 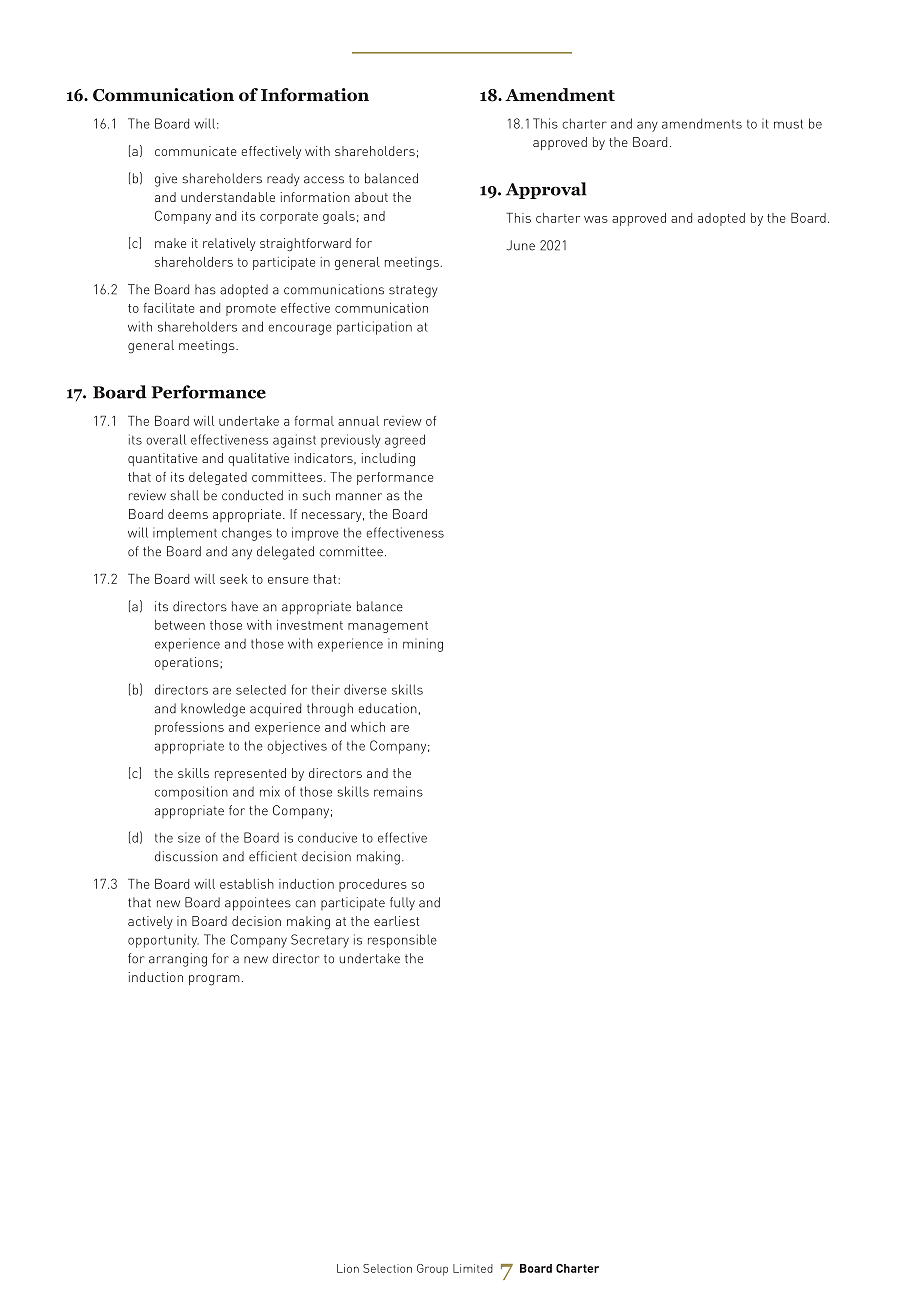 What do you see at coordinates (402, 941) in the page?
I see `responsible` at bounding box center [402, 941].
